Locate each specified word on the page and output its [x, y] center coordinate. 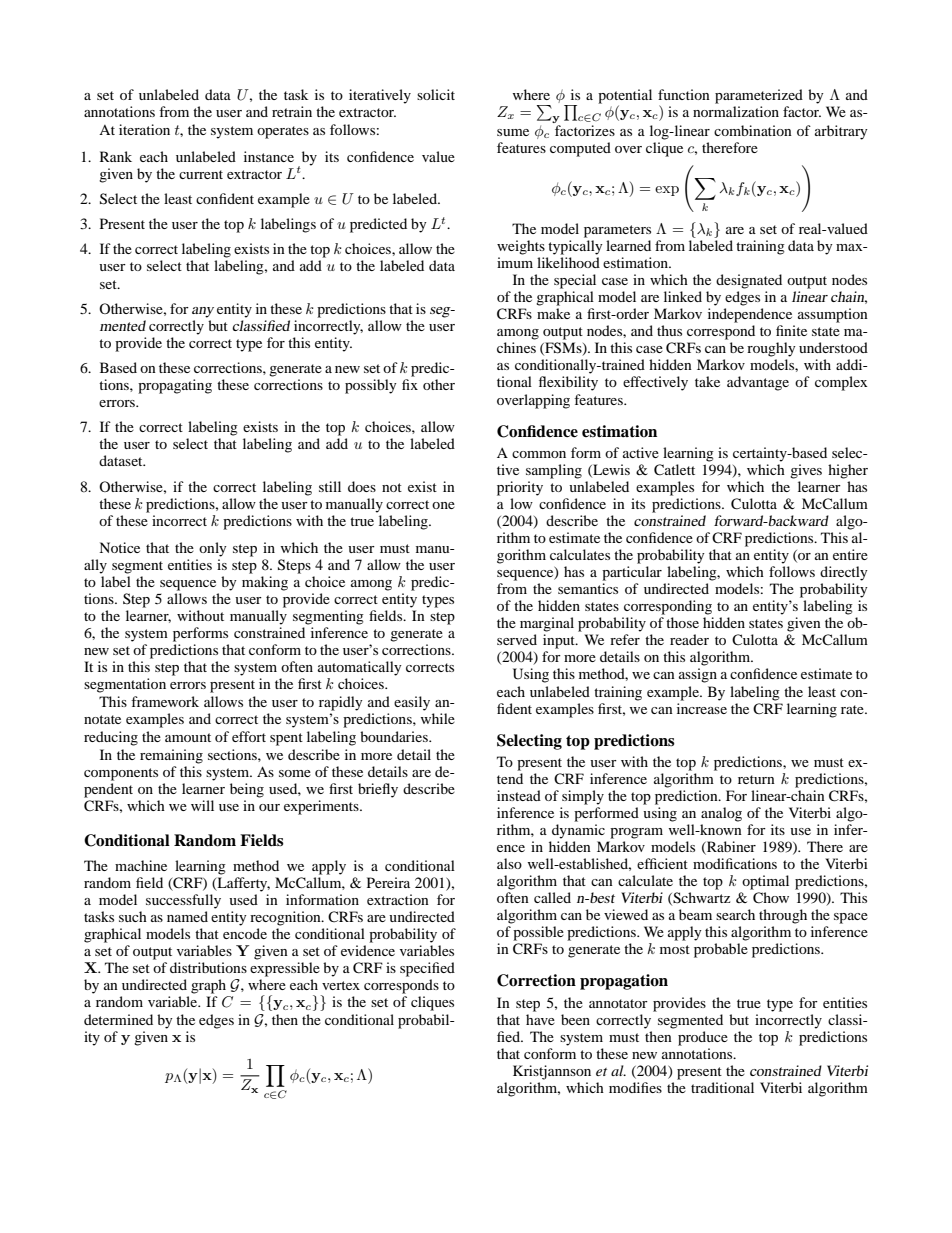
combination [753, 130]
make [553, 313]
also [509, 863]
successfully [183, 901]
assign [698, 675]
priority [520, 488]
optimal [765, 882]
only [213, 549]
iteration [144, 129]
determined [118, 1019]
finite [791, 330]
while [438, 718]
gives [806, 471]
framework [165, 701]
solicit [436, 94]
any [203, 312]
